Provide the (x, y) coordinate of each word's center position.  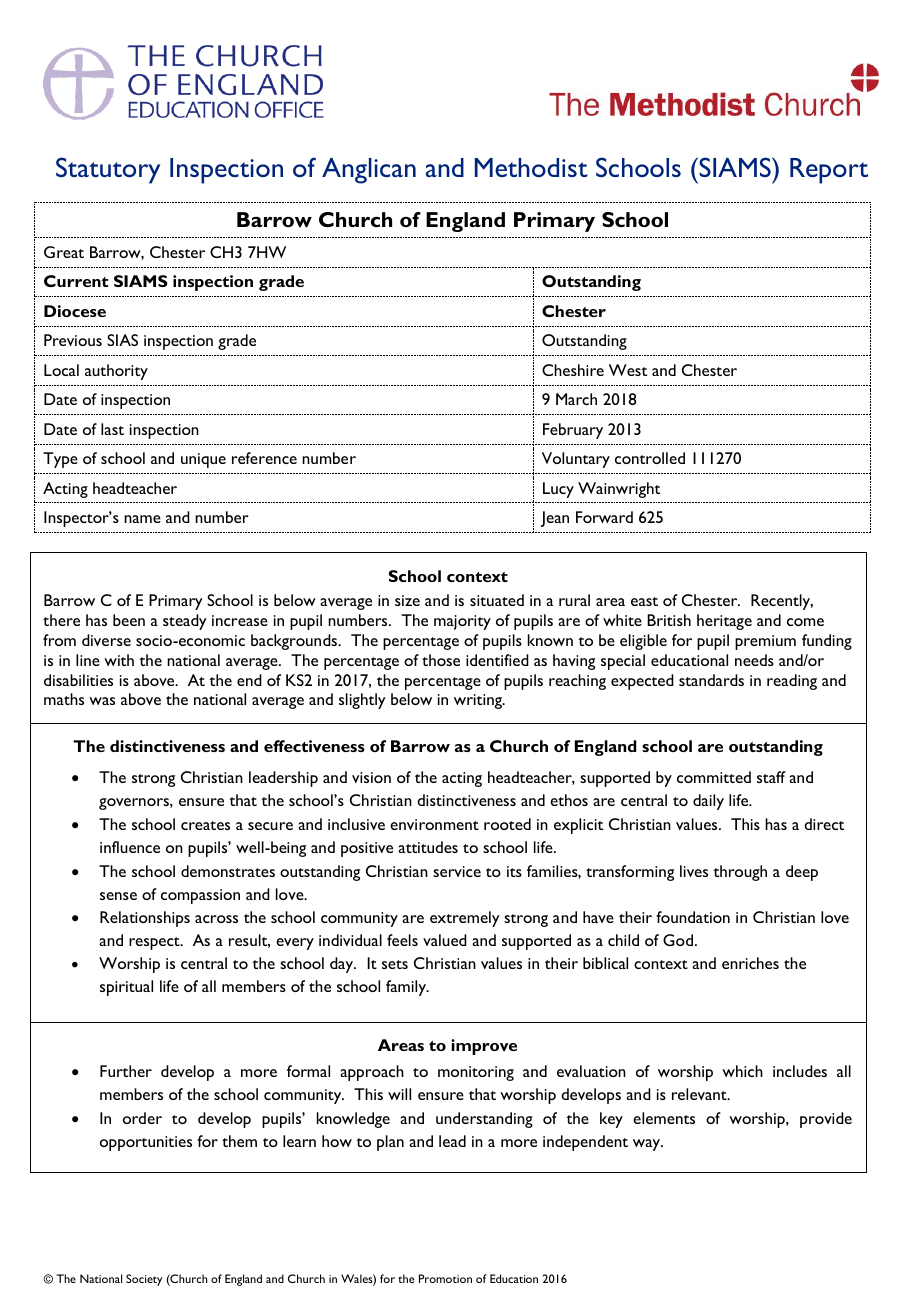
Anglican (369, 171)
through (740, 873)
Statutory (108, 170)
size (407, 600)
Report (829, 171)
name (142, 519)
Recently (782, 602)
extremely (465, 919)
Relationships (145, 919)
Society (144, 1280)
